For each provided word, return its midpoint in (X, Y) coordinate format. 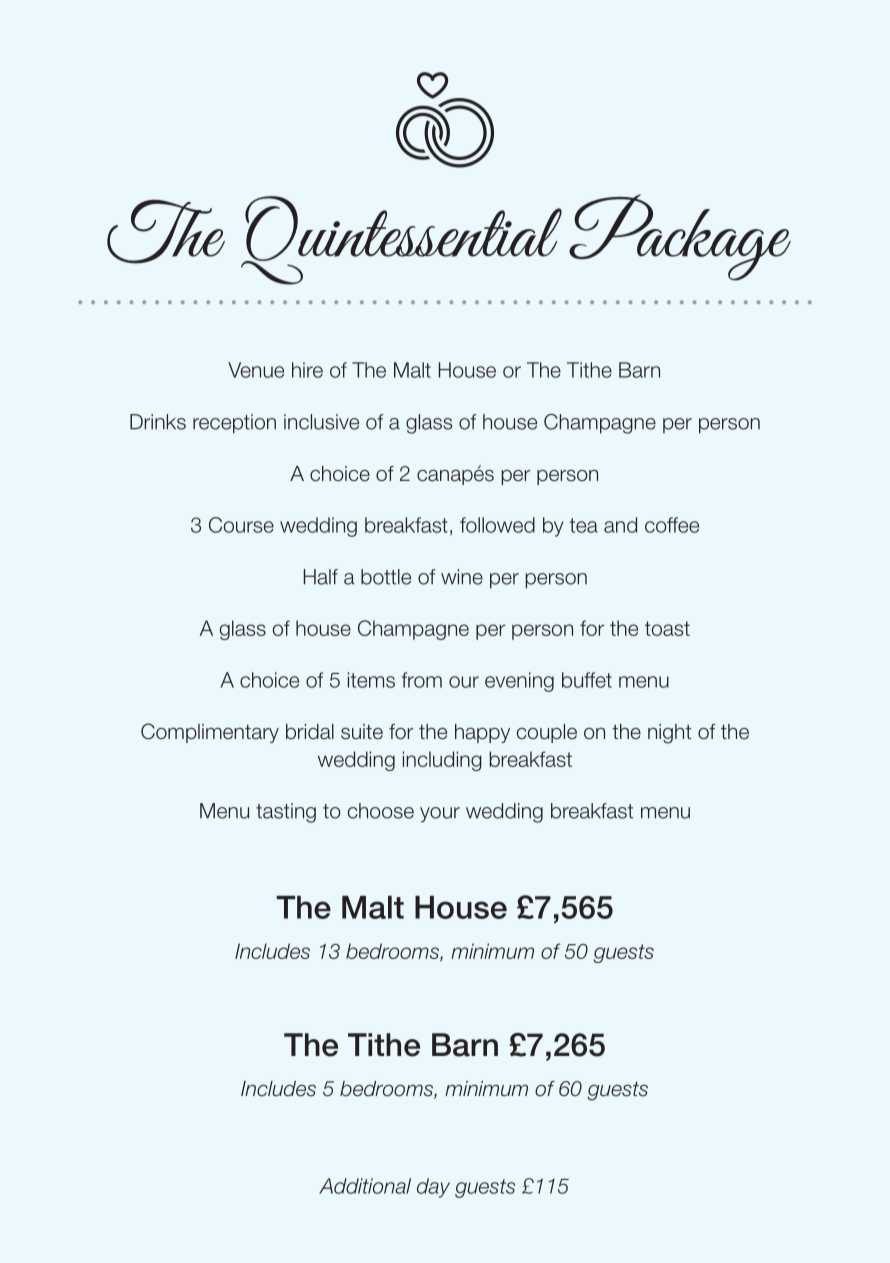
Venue (256, 370)
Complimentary (210, 733)
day (433, 1188)
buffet (587, 680)
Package (676, 237)
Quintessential (401, 240)
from (421, 680)
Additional (365, 1186)
